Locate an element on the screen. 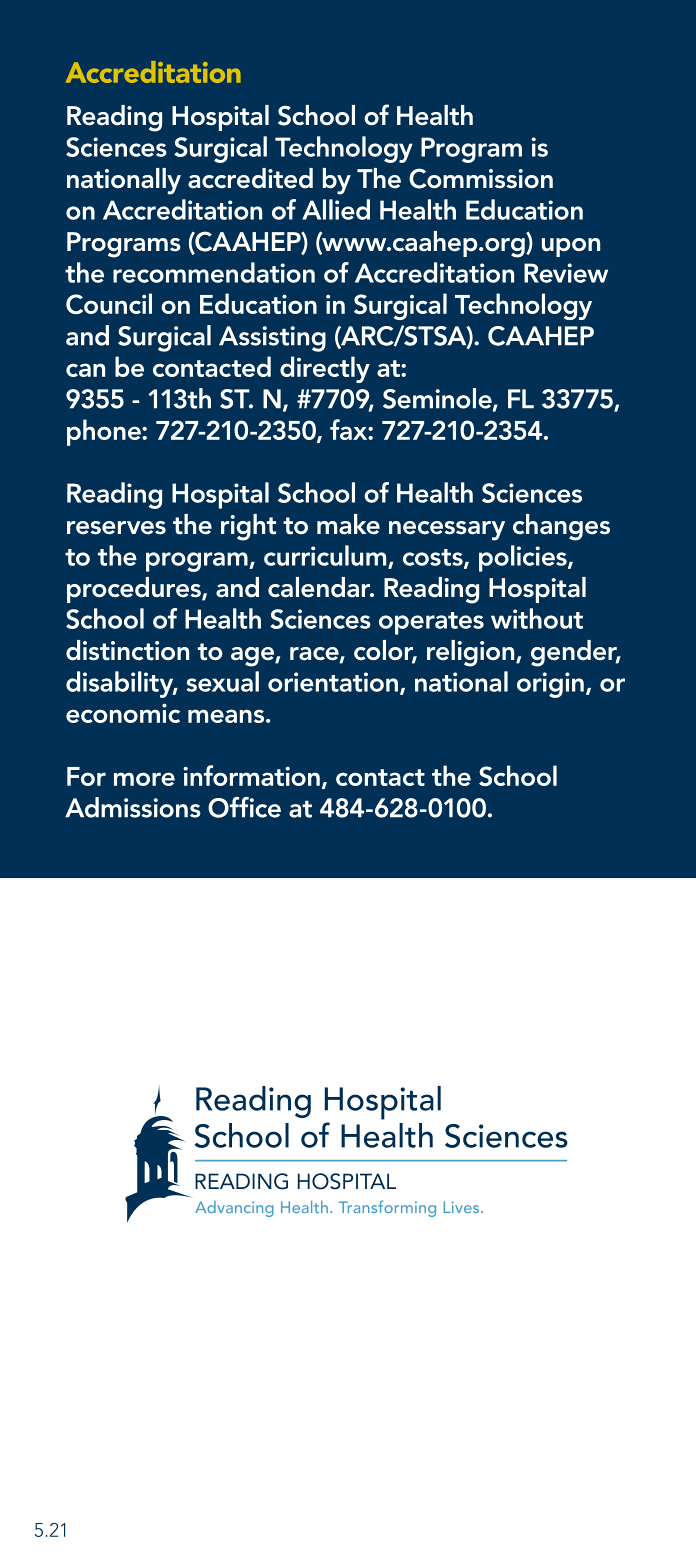 This screenshot has width=696, height=1568. more is located at coordinates (144, 779).
